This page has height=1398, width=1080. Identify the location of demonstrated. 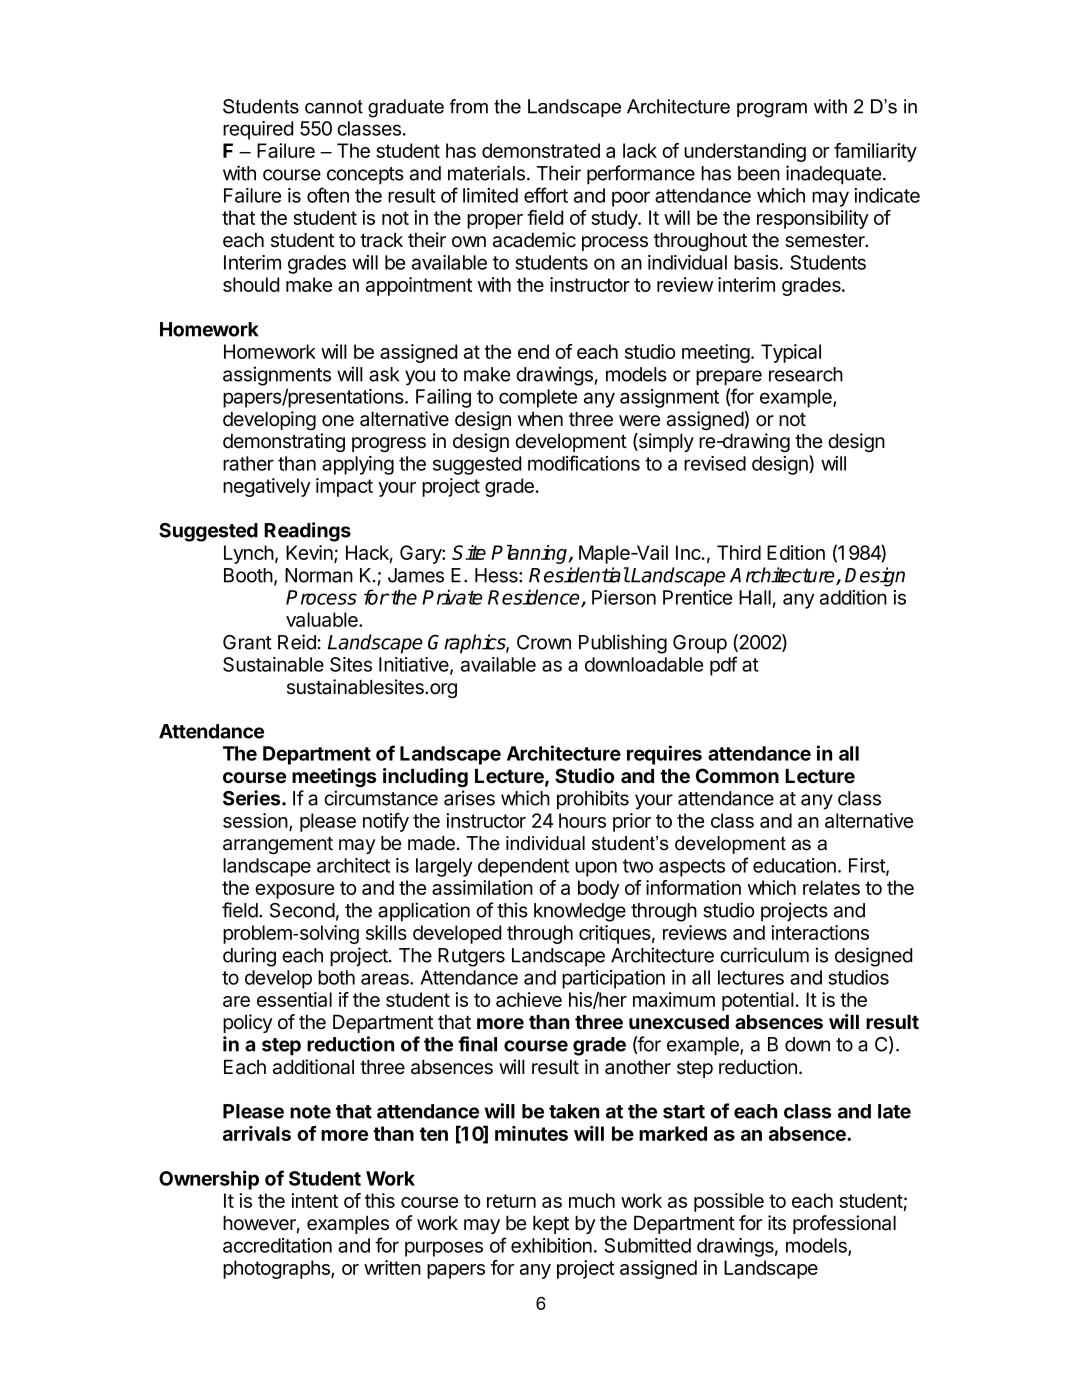
(541, 150).
